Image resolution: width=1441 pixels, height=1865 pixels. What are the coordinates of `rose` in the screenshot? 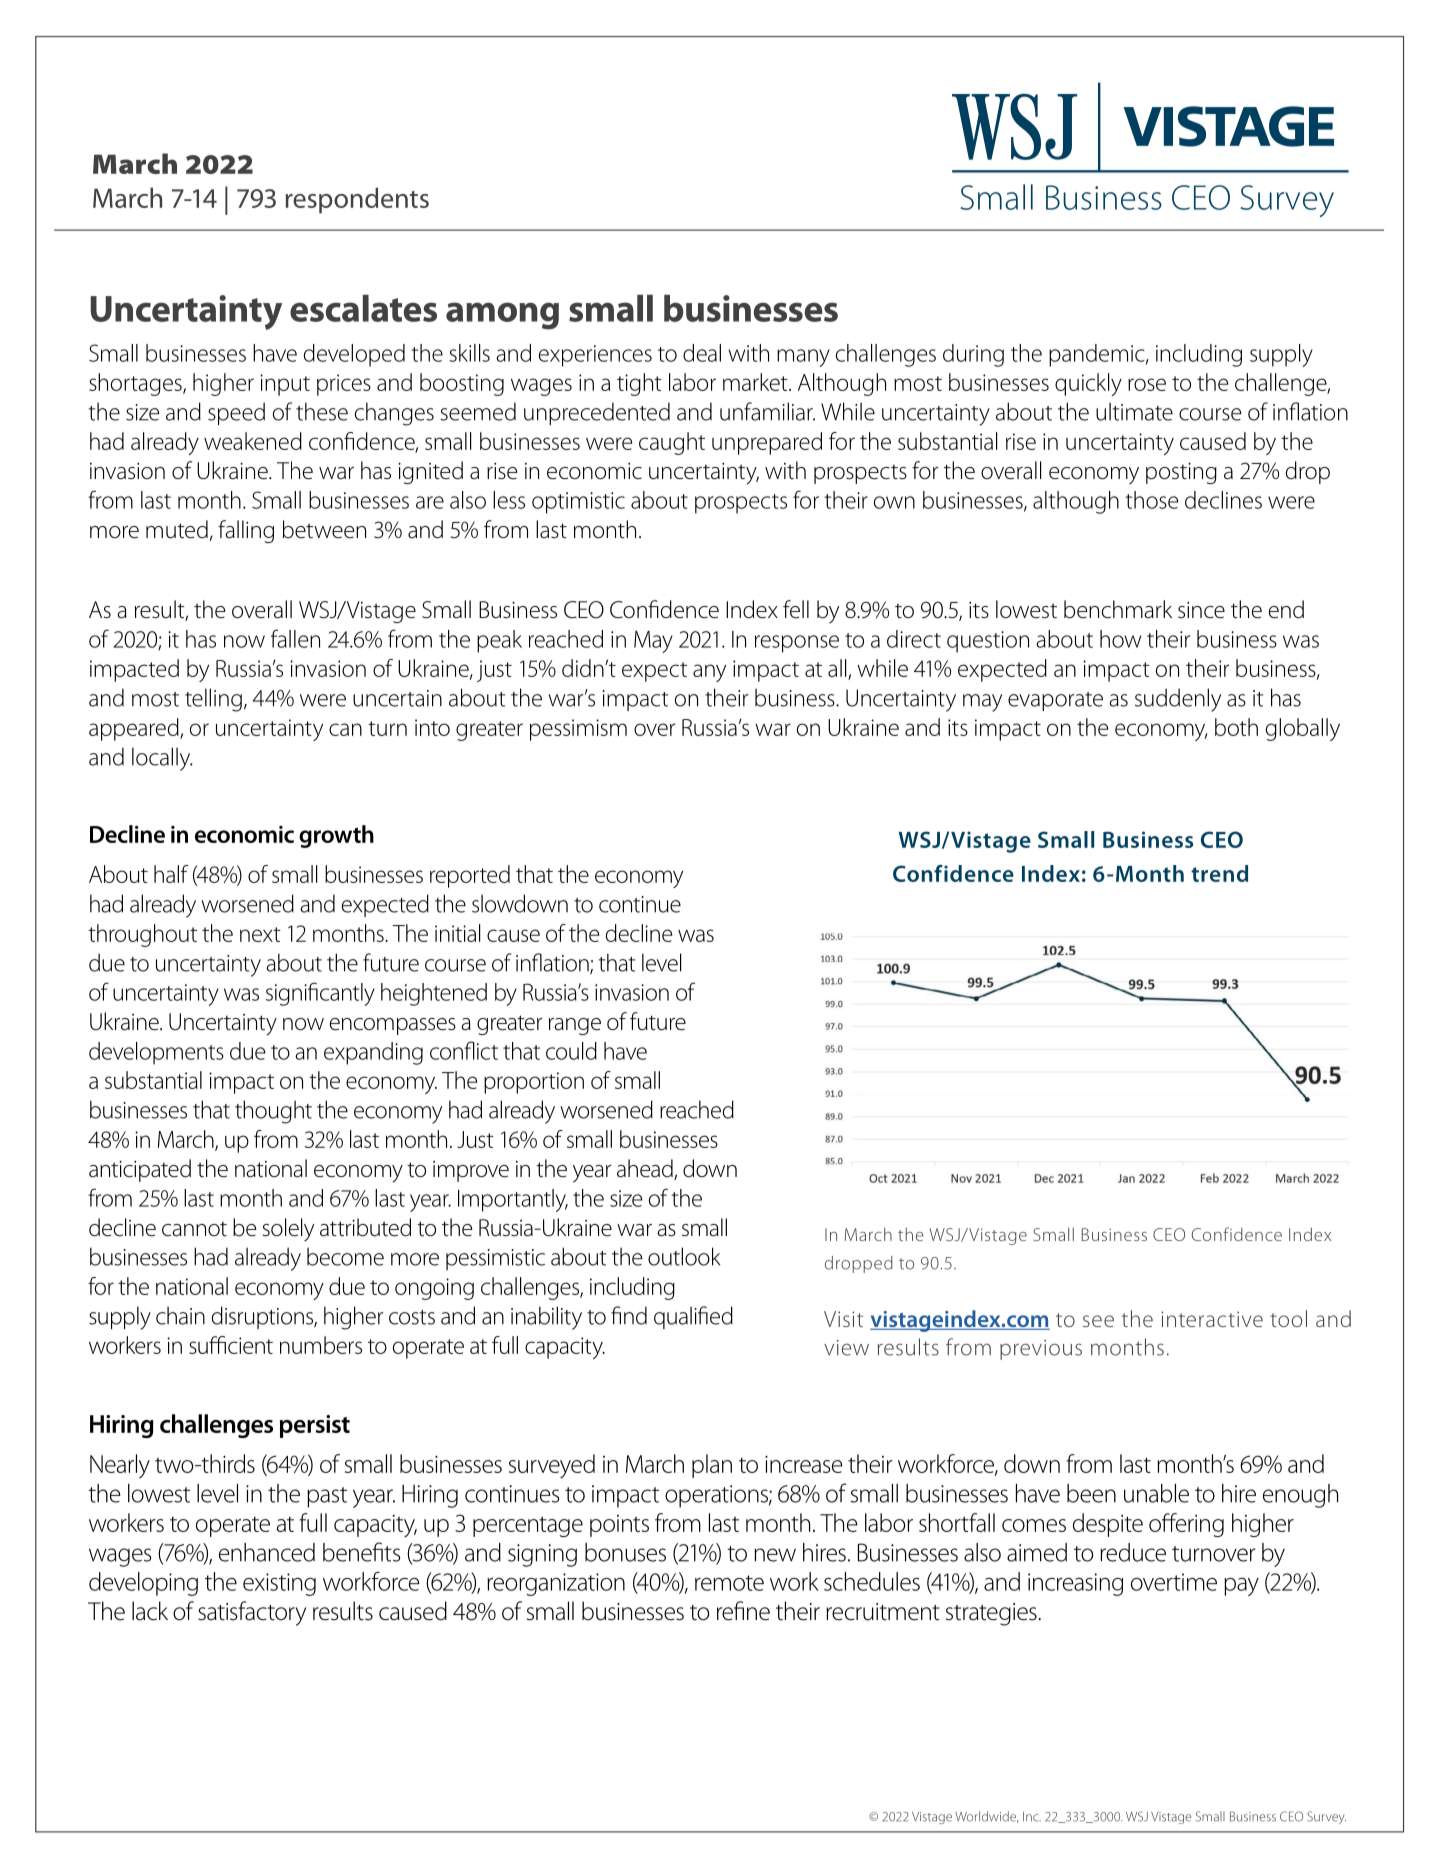 It's located at (1147, 384).
